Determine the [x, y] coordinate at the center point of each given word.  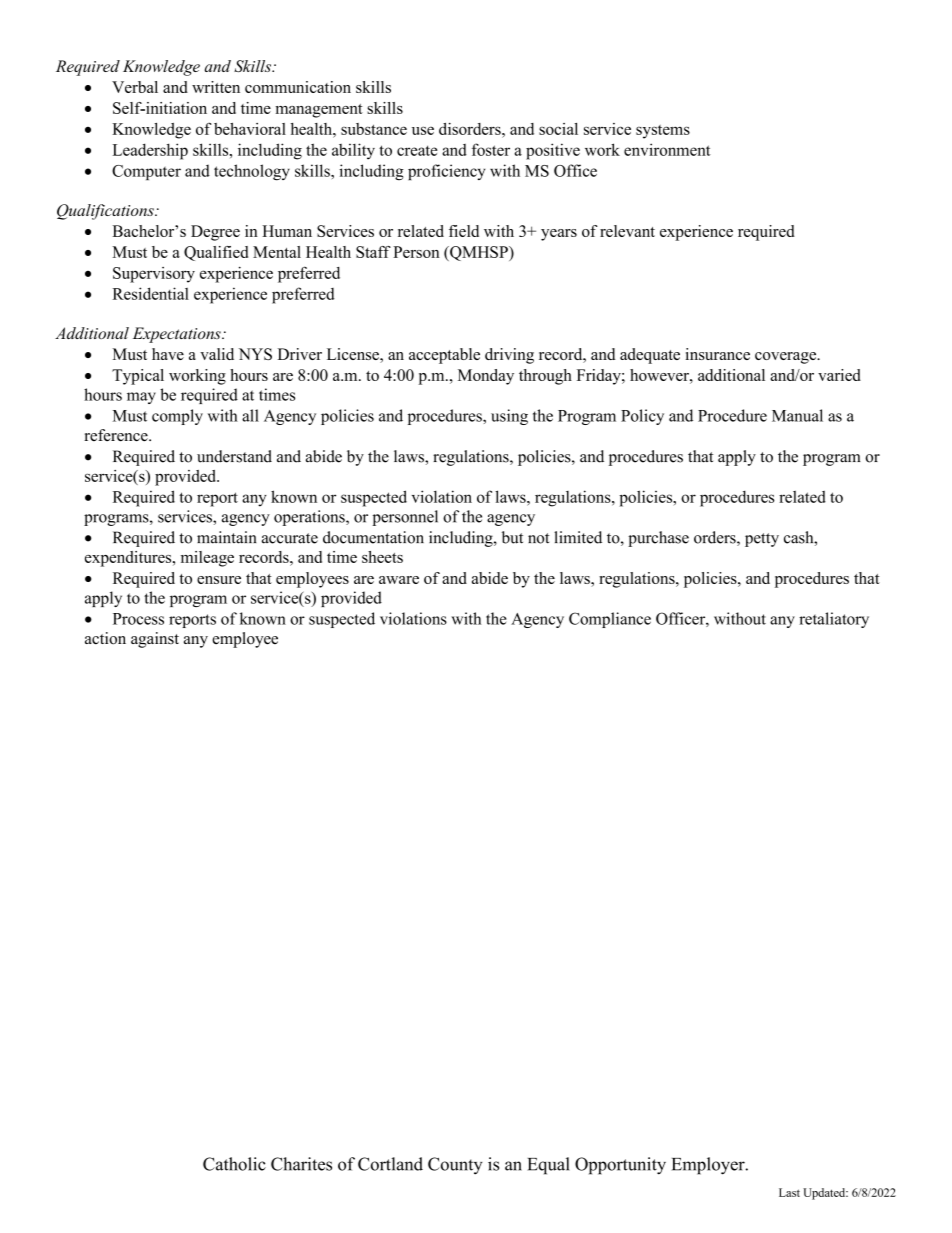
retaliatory [834, 620]
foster [491, 149]
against [155, 640]
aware [399, 580]
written [216, 87]
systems [663, 132]
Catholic [234, 1164]
